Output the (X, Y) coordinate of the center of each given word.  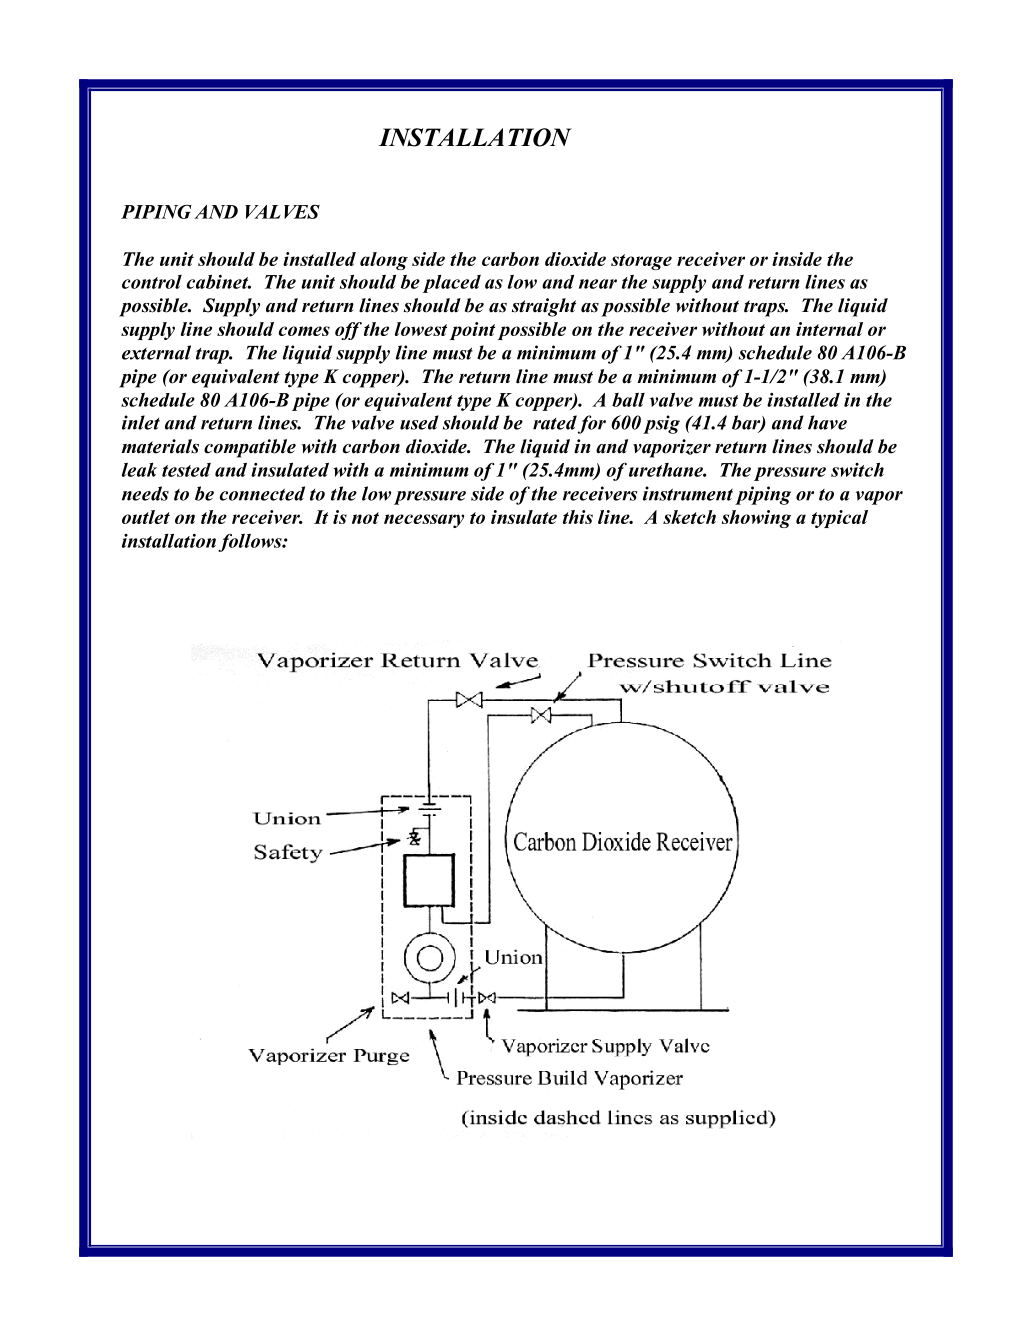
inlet (141, 422)
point (472, 331)
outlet (146, 517)
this (578, 517)
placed (452, 284)
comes (304, 331)
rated (555, 422)
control (152, 282)
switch (857, 470)
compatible (250, 448)
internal (829, 329)
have (827, 422)
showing (756, 519)
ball (628, 400)
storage (641, 262)
